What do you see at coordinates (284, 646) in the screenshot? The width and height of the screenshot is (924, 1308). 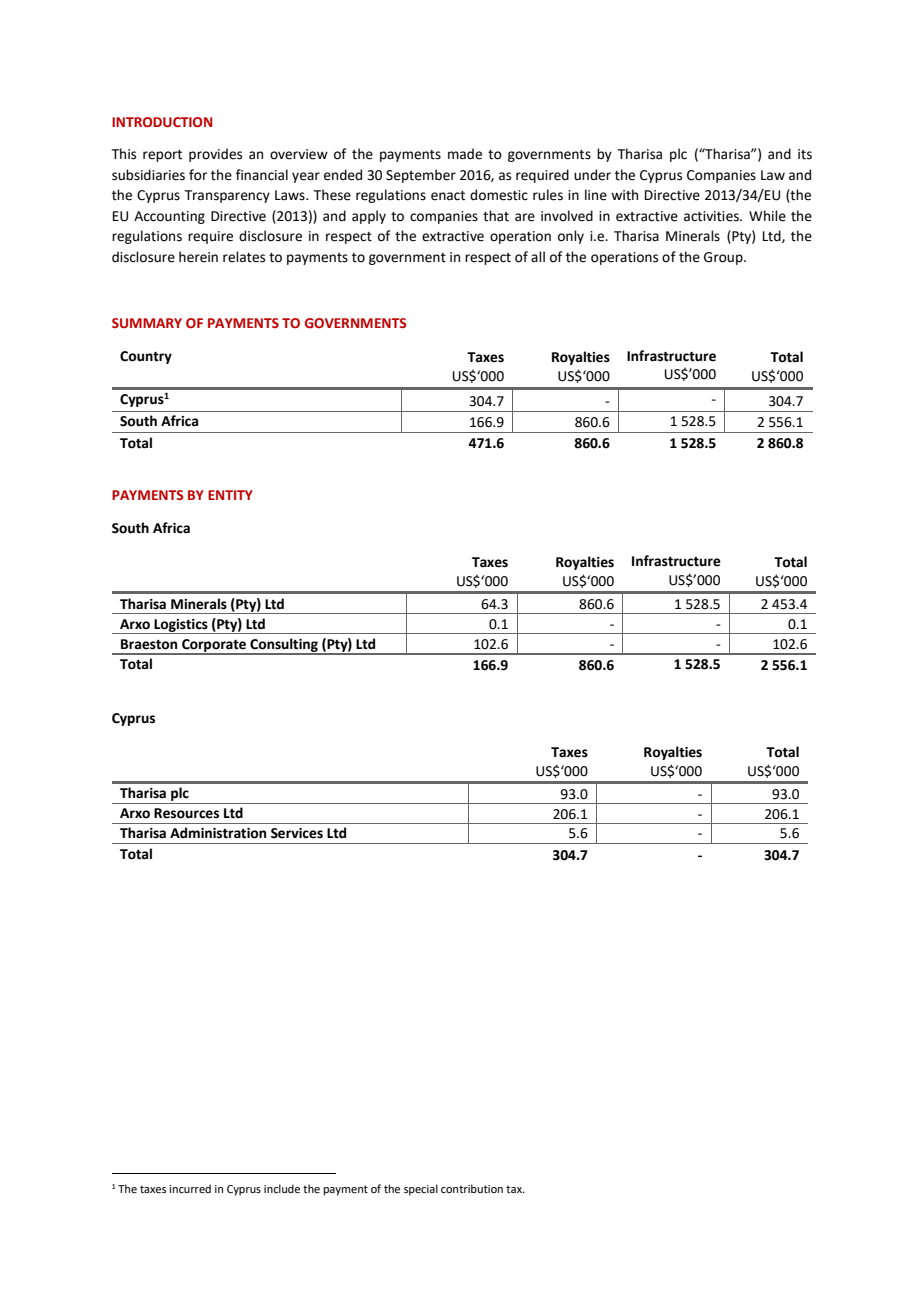 I see `Consulting` at bounding box center [284, 646].
